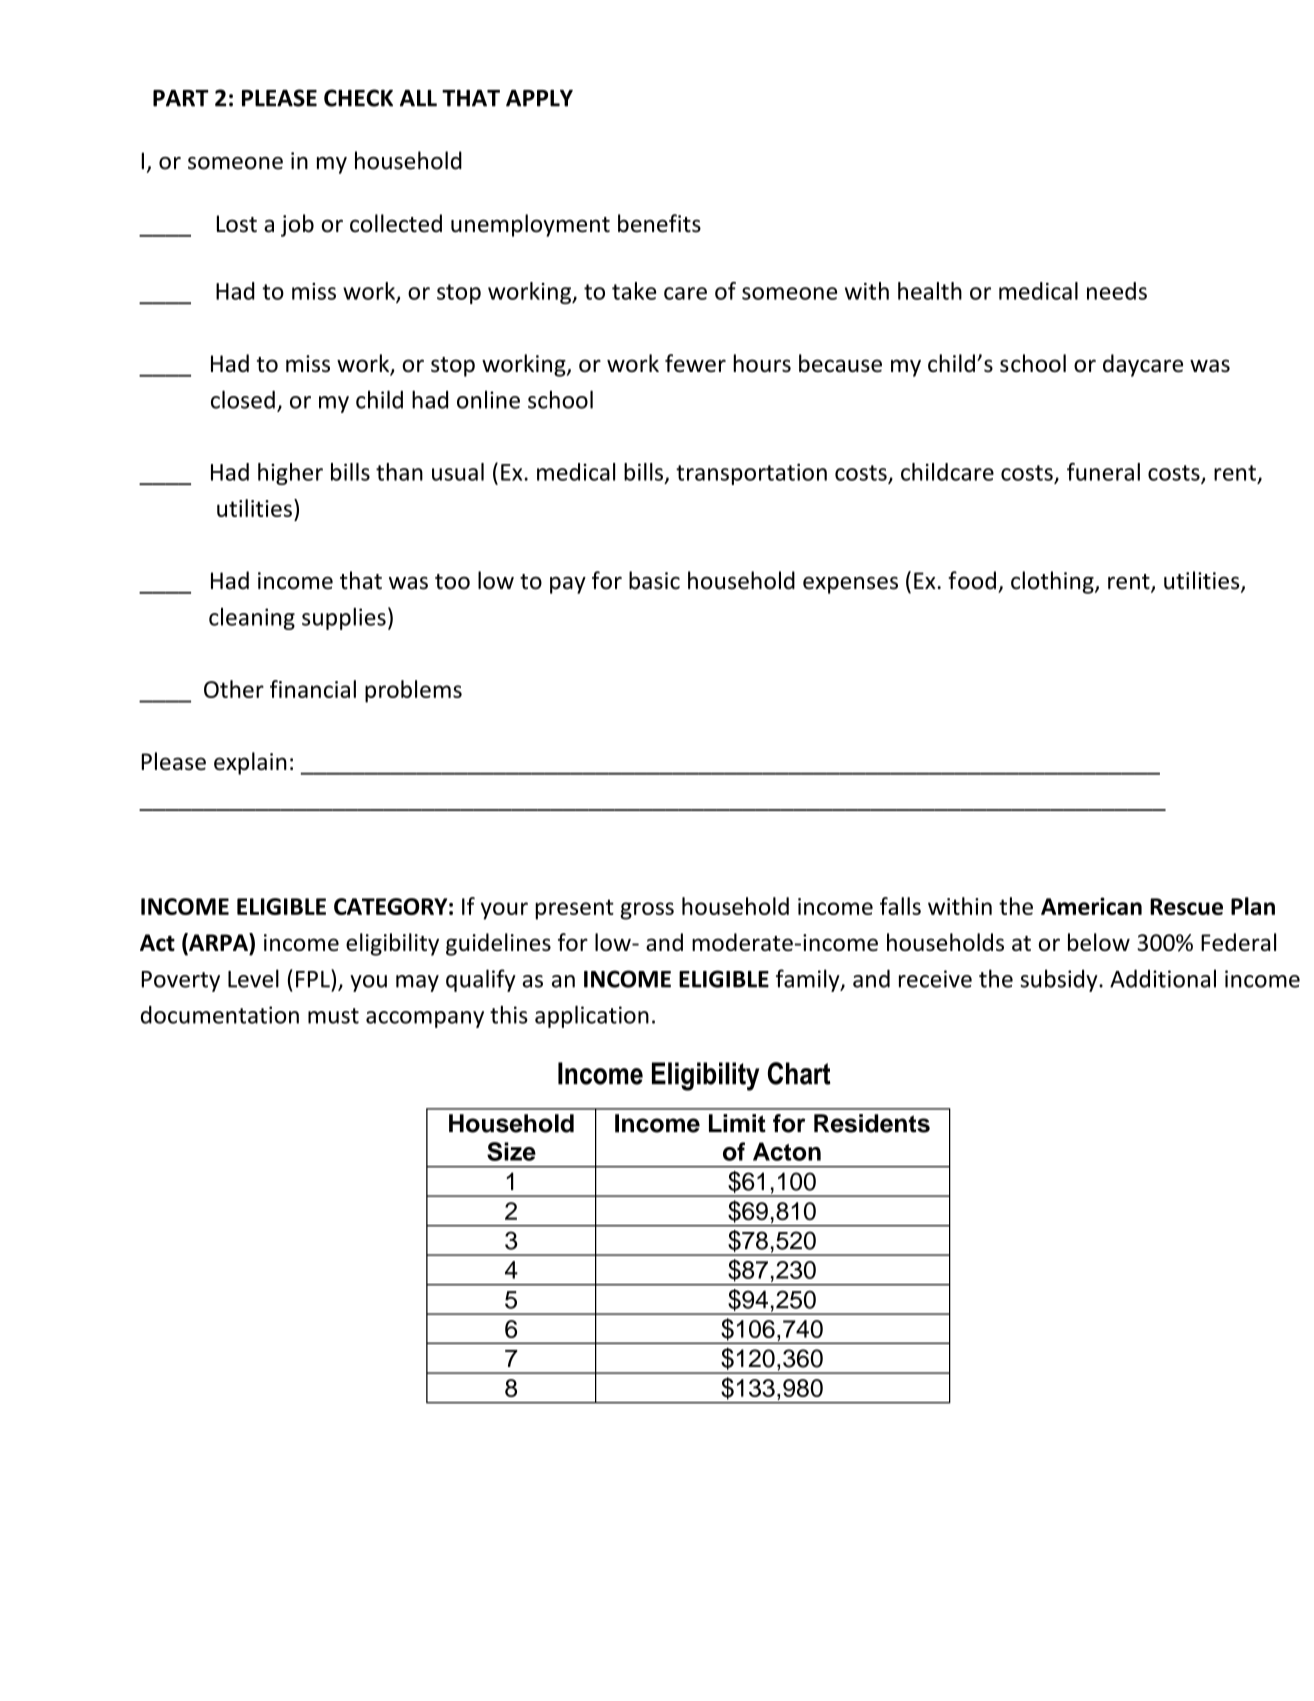 Image resolution: width=1314 pixels, height=1701 pixels. What do you see at coordinates (1091, 906) in the screenshot?
I see `American` at bounding box center [1091, 906].
